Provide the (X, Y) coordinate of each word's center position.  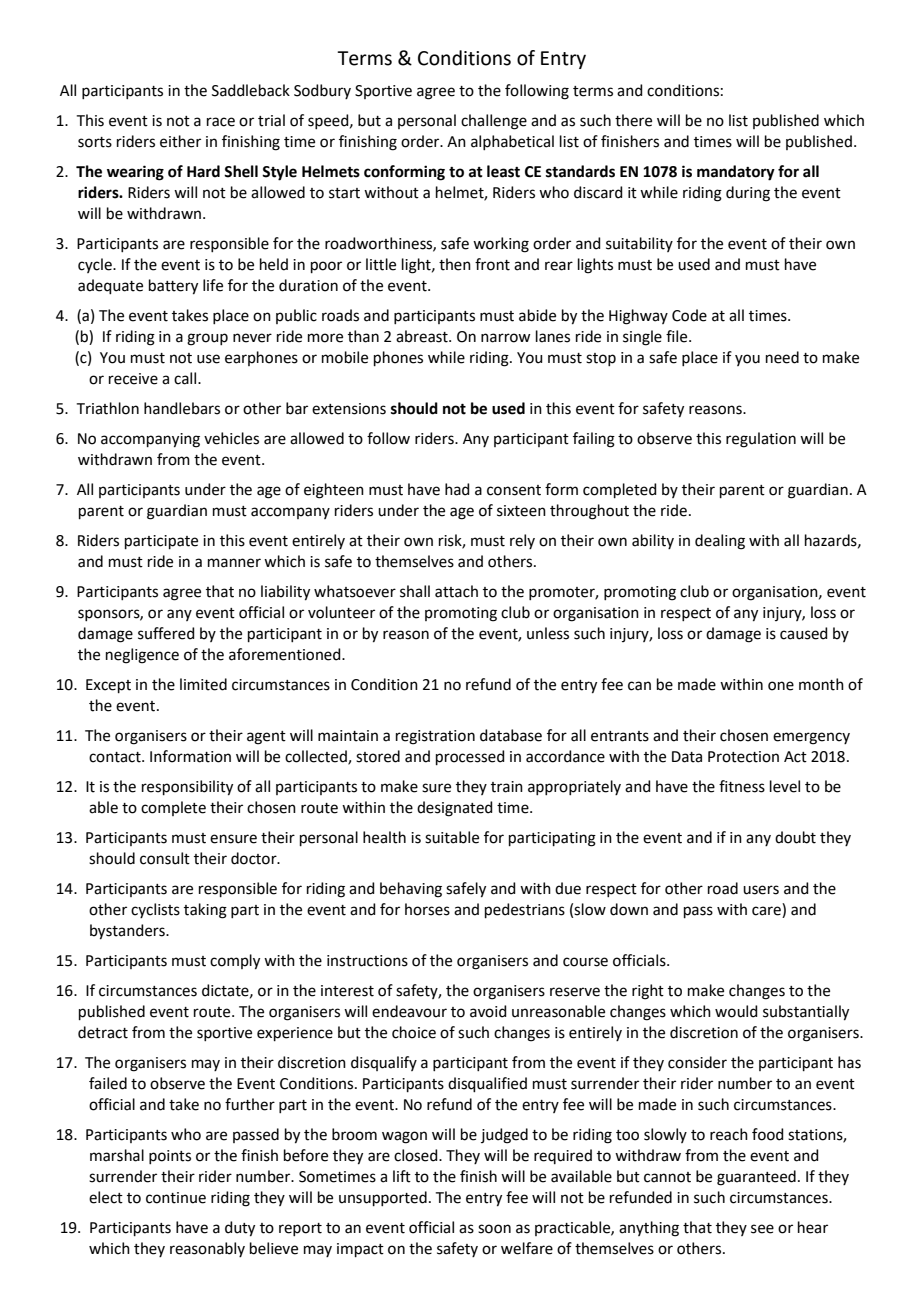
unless (548, 633)
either (180, 141)
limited (203, 684)
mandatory (736, 173)
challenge (494, 122)
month (821, 684)
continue (176, 1198)
